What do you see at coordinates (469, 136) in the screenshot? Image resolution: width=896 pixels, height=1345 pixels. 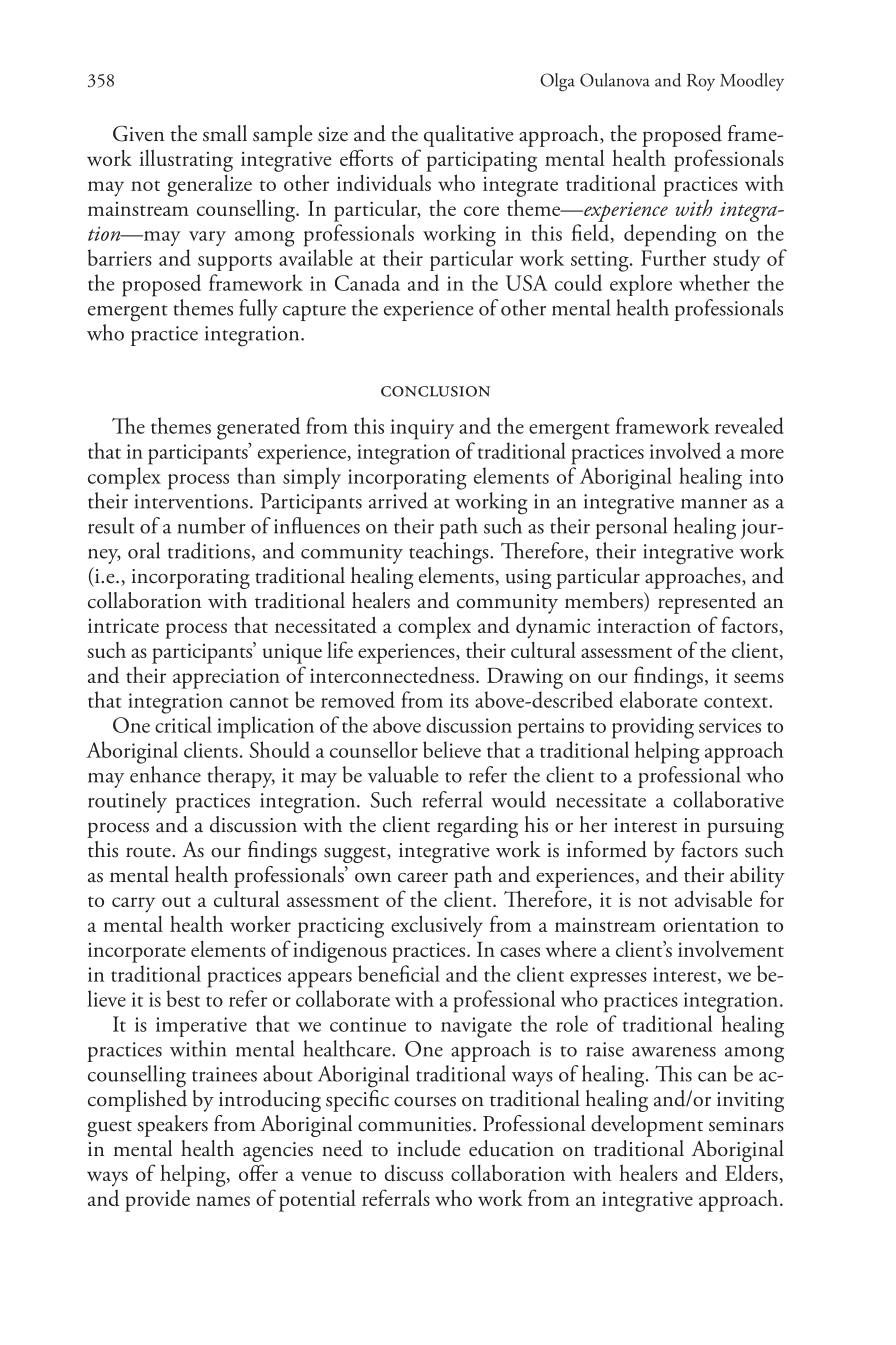 I see `qualitative` at bounding box center [469, 136].
